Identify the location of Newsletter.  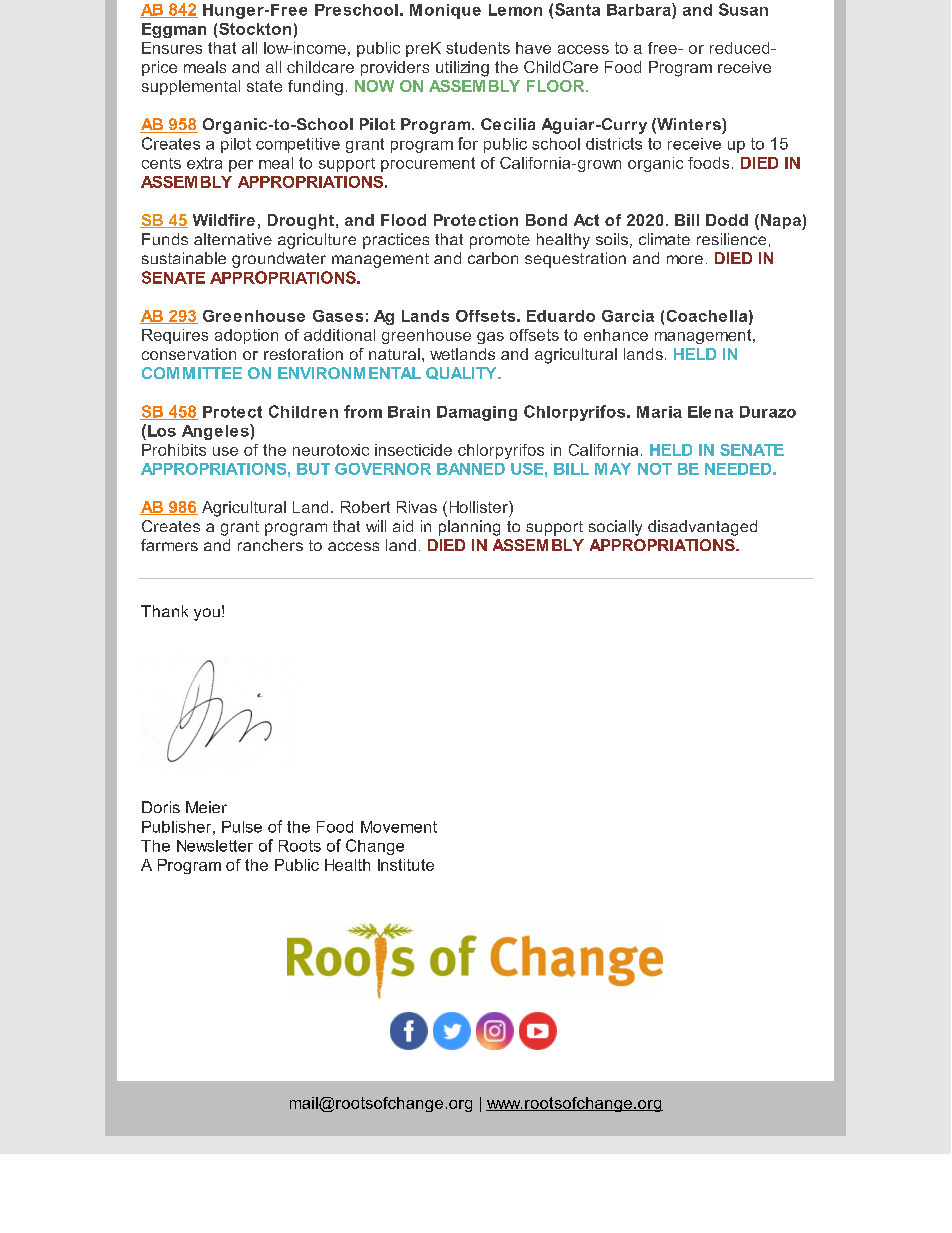
(215, 846).
